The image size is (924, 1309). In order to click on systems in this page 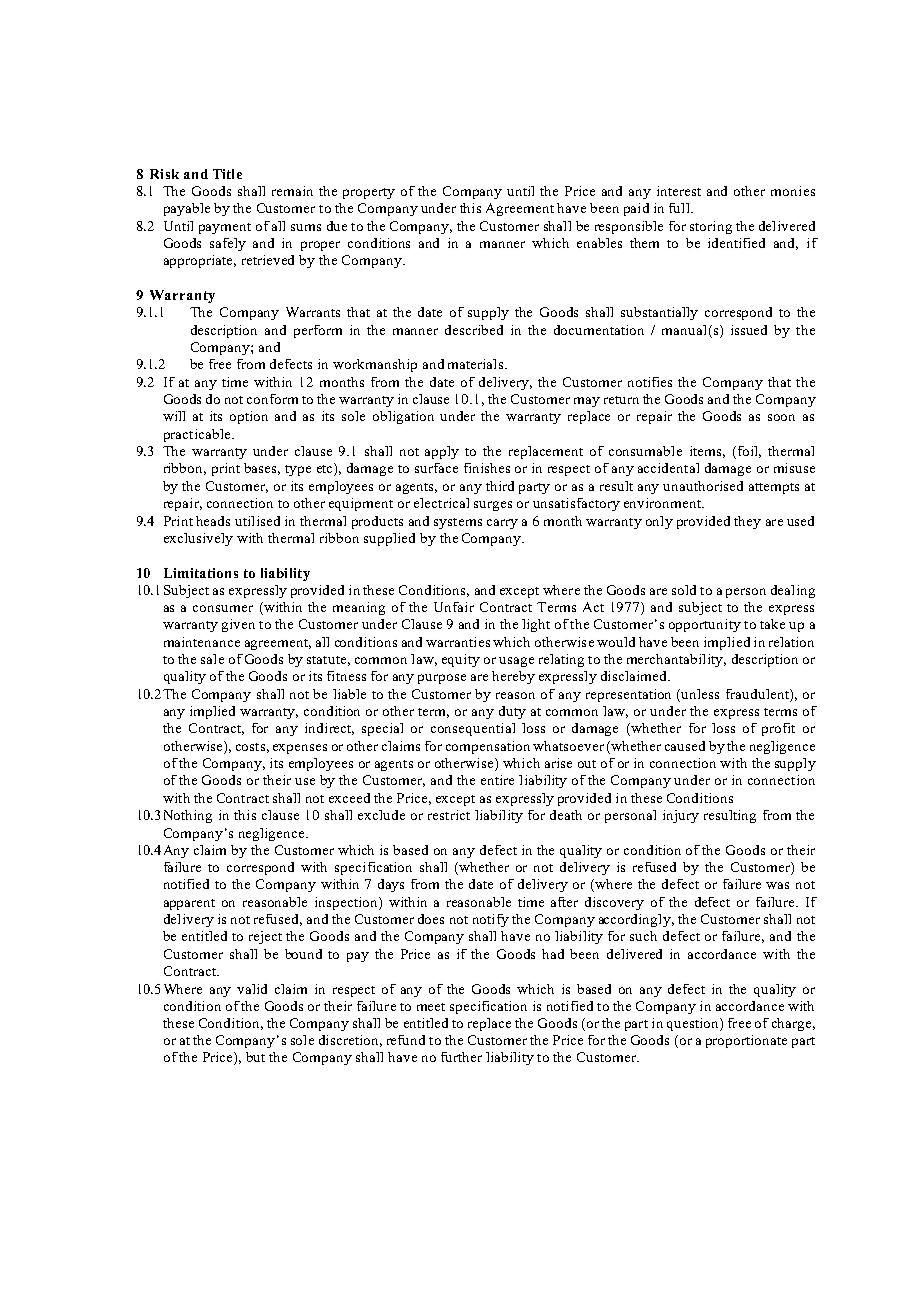, I will do `click(458, 523)`.
